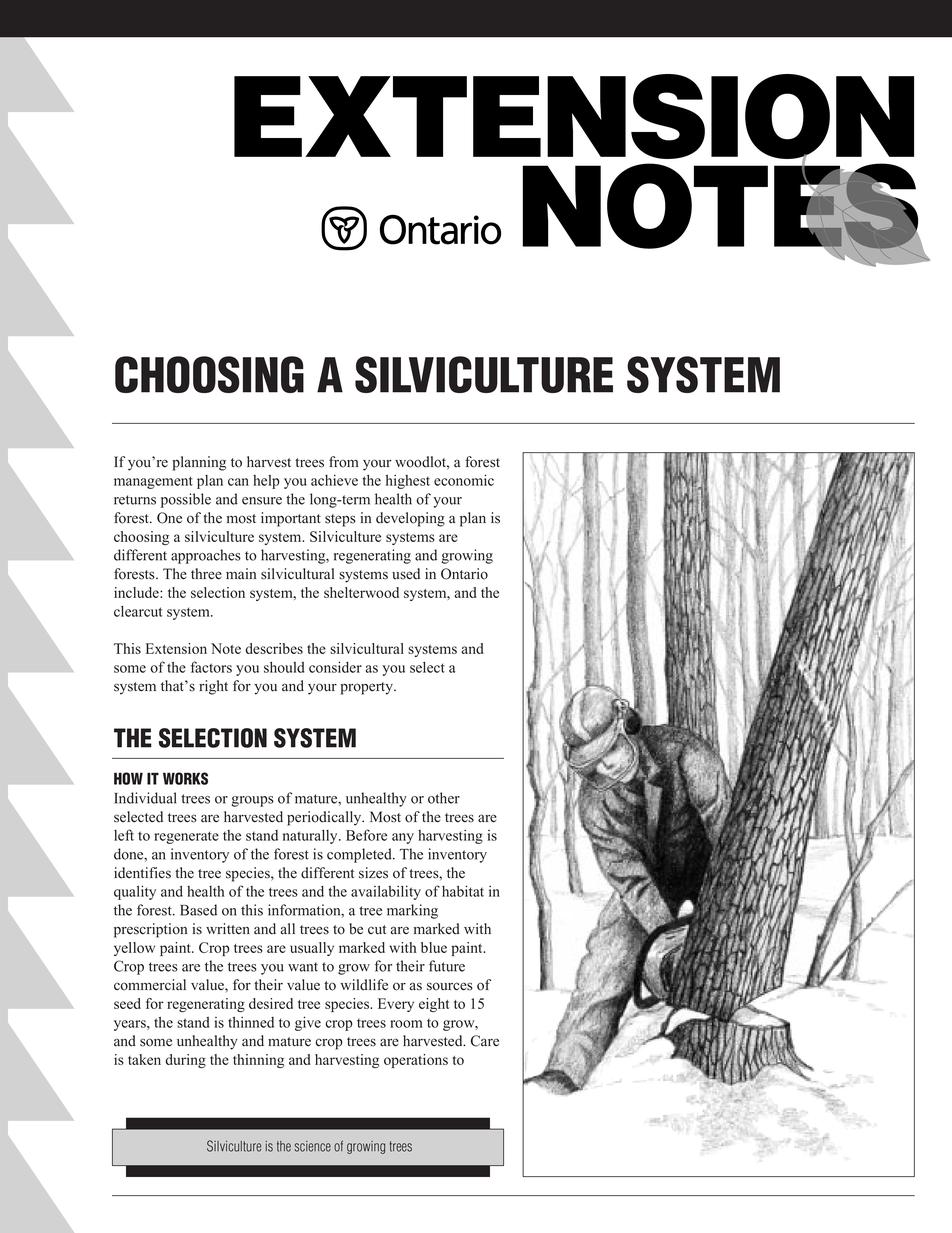 The image size is (952, 1233). I want to click on science, so click(312, 1146).
